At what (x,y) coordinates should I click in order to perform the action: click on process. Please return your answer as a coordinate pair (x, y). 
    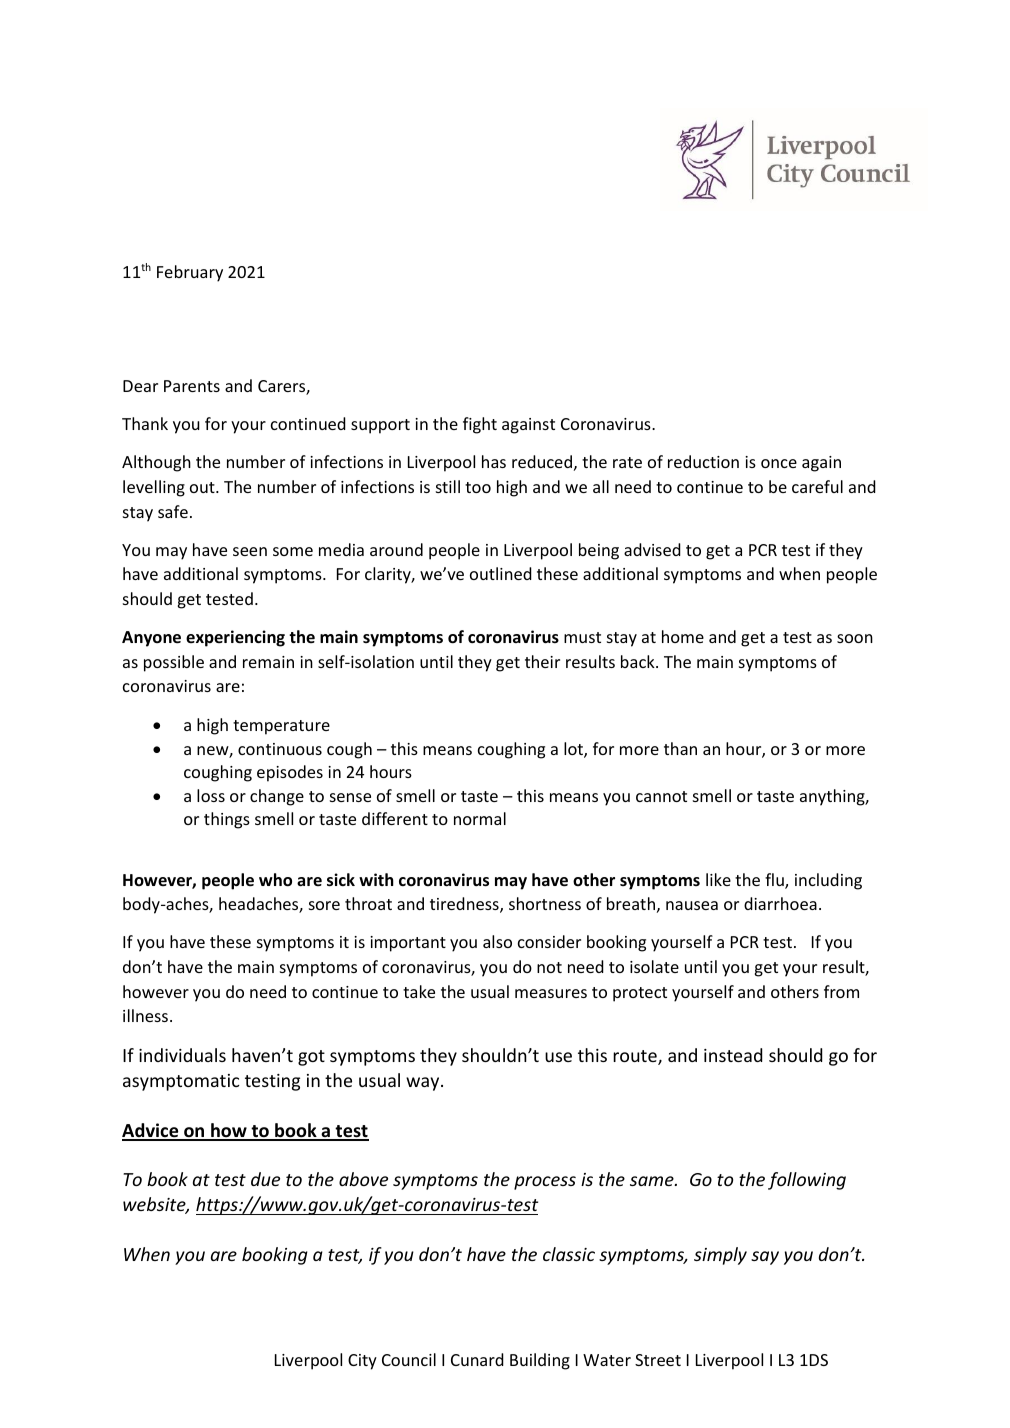
    Looking at the image, I should click on (545, 1183).
